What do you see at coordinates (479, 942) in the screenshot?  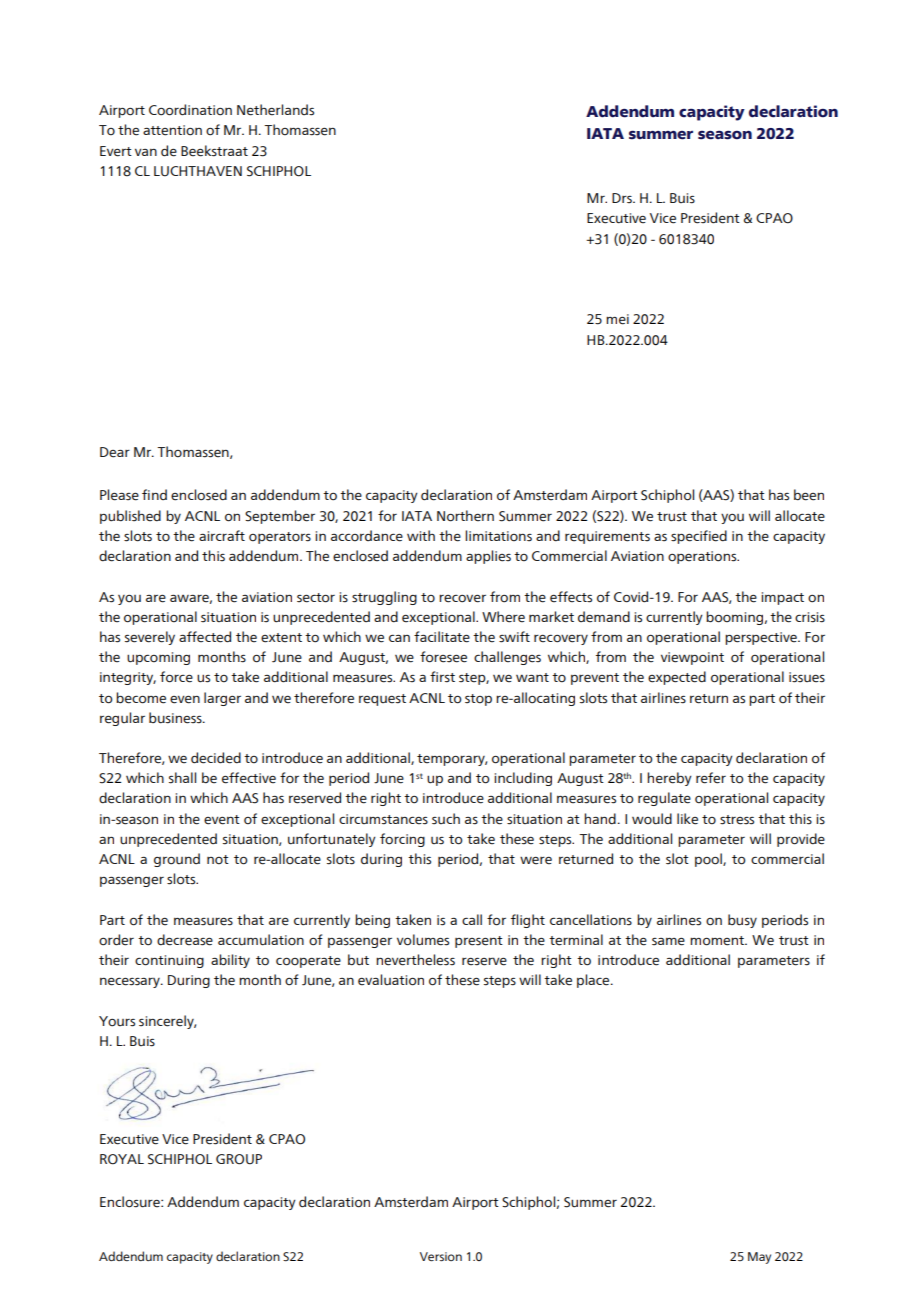 I see `present` at bounding box center [479, 942].
